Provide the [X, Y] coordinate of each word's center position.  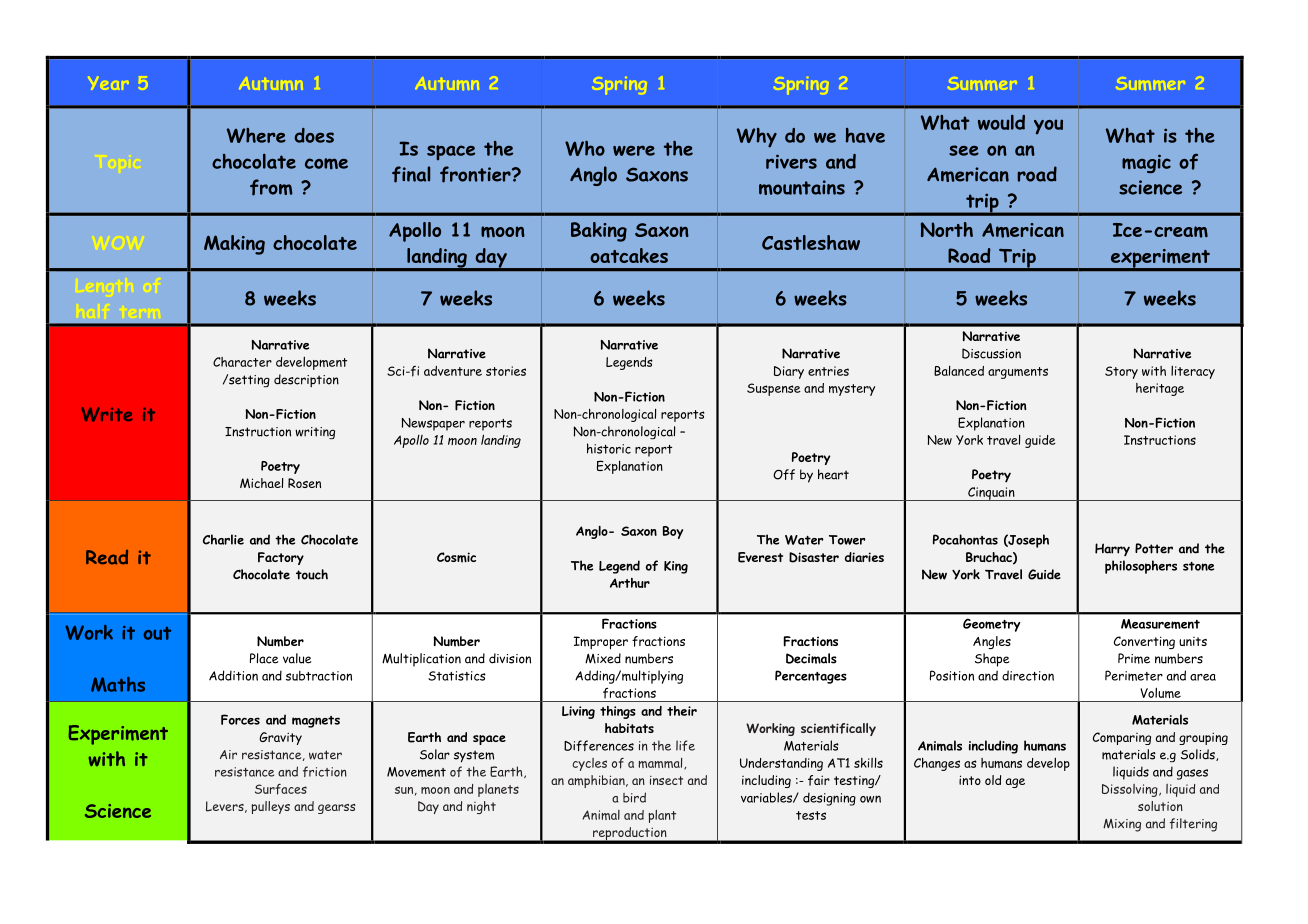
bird [634, 797]
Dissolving [1131, 790]
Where [256, 135]
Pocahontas [965, 539]
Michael [261, 483]
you [1048, 126]
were [634, 150]
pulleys [270, 807]
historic [609, 448]
